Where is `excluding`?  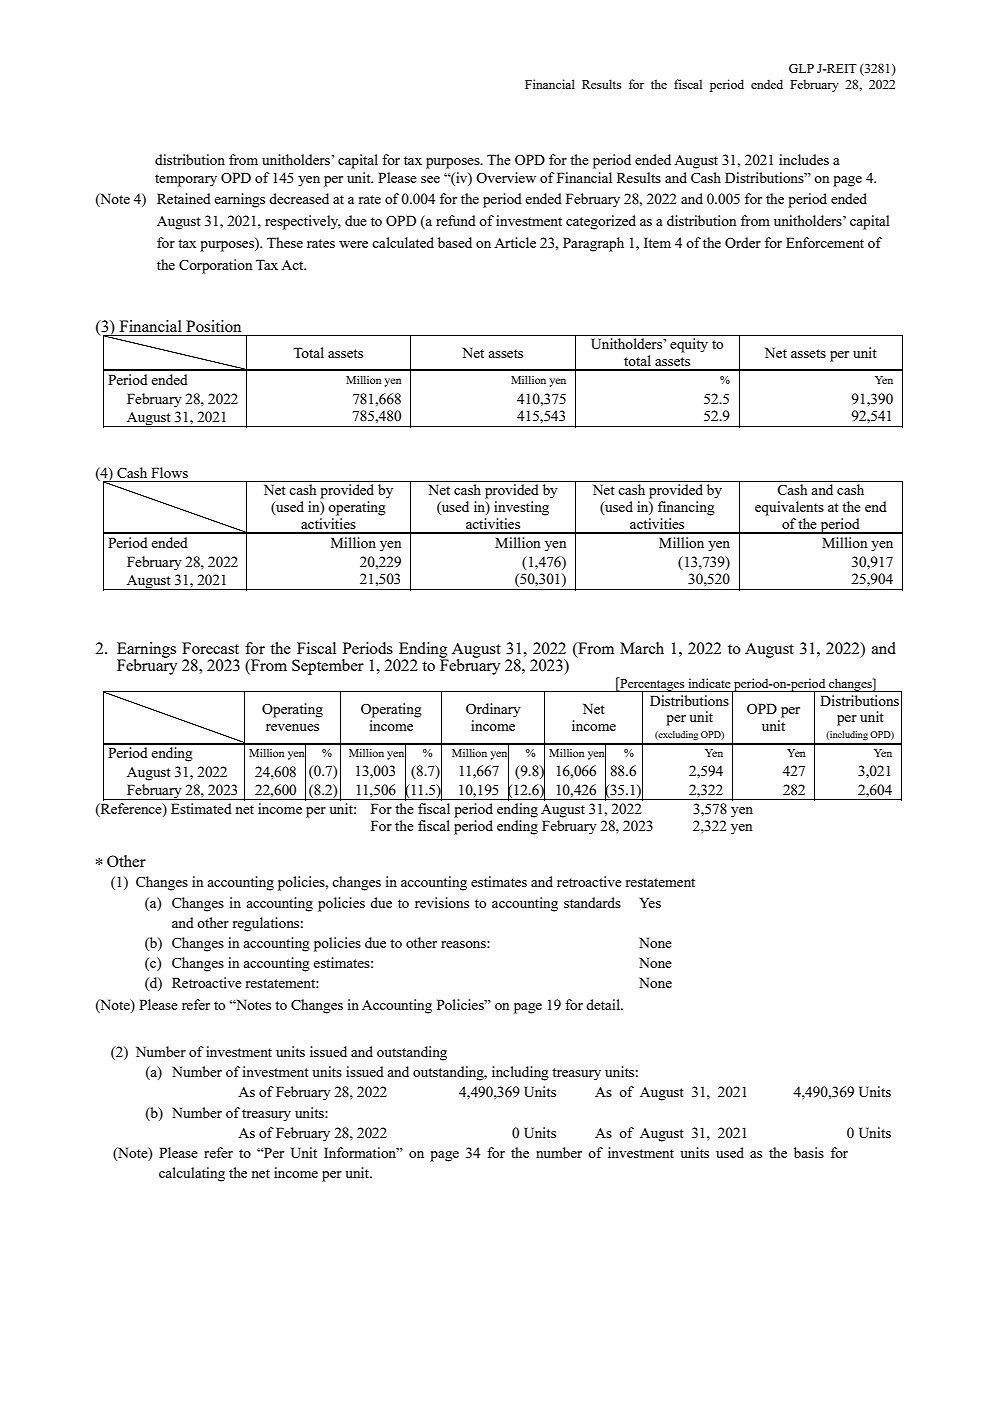 excluding is located at coordinates (677, 736).
